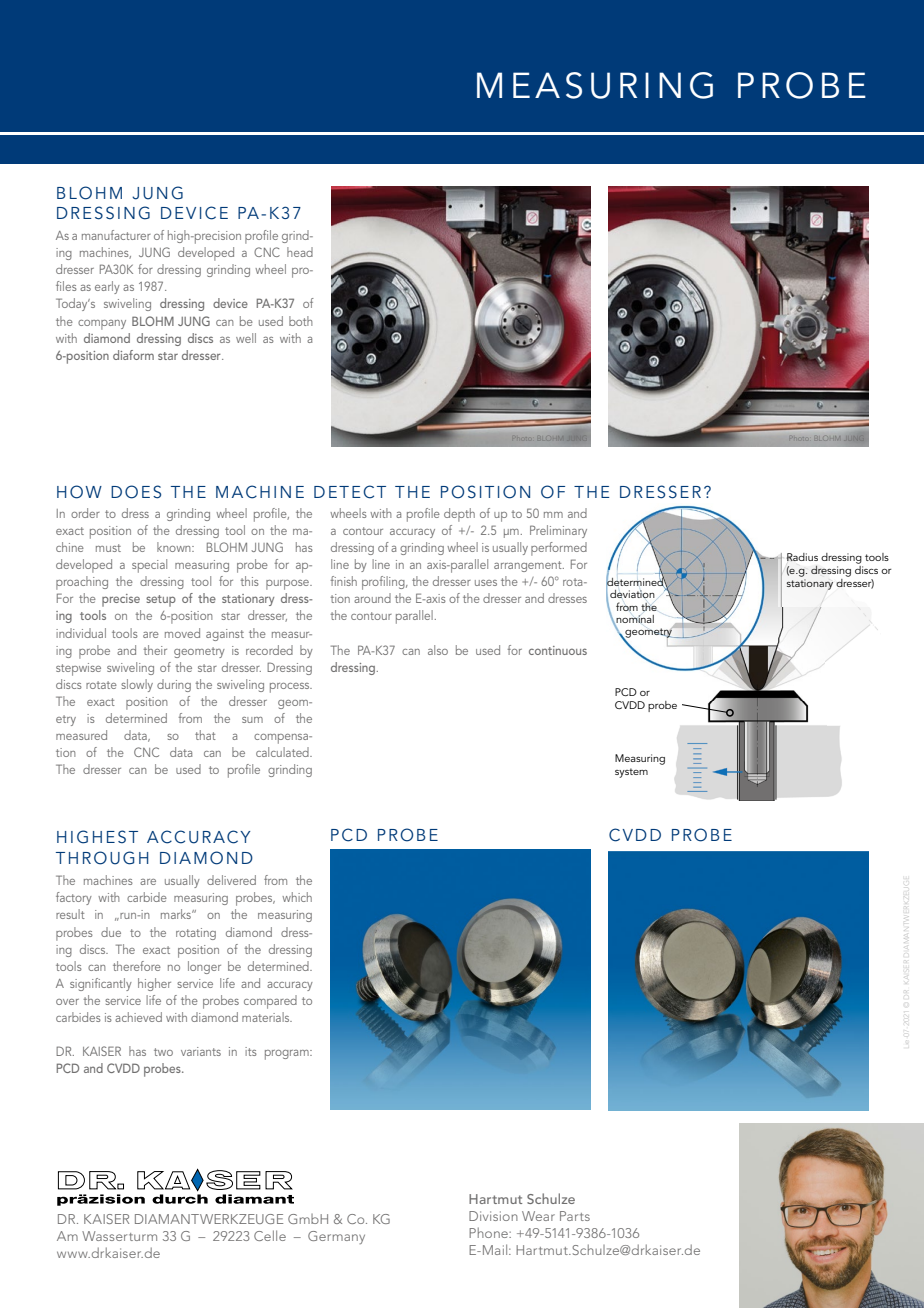 The width and height of the screenshot is (924, 1308). What do you see at coordinates (802, 557) in the screenshot?
I see `Radius` at bounding box center [802, 557].
